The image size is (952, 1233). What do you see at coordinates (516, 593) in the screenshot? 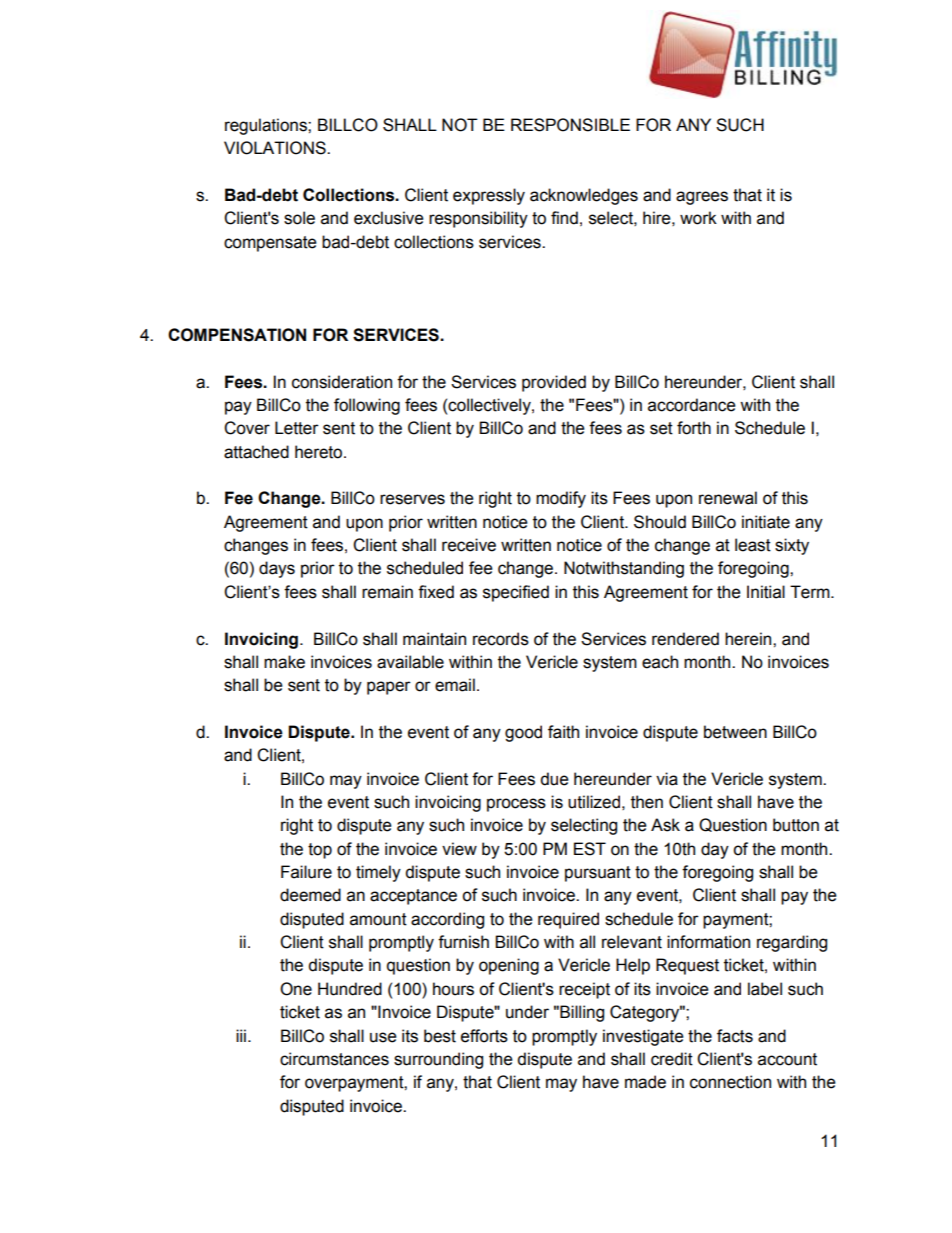
I see `specified` at bounding box center [516, 593].
